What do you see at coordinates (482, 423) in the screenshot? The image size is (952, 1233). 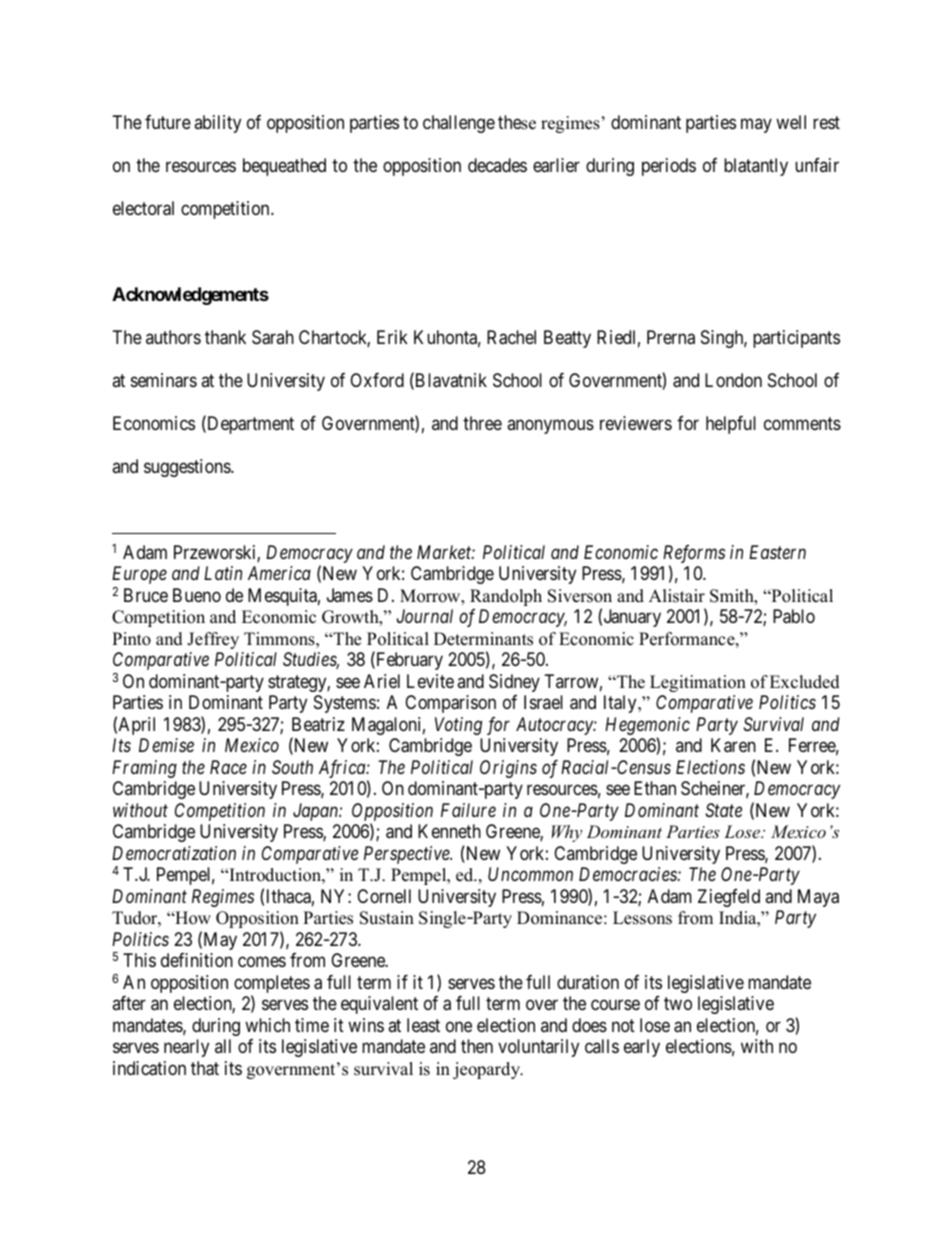 I see `three` at bounding box center [482, 423].
